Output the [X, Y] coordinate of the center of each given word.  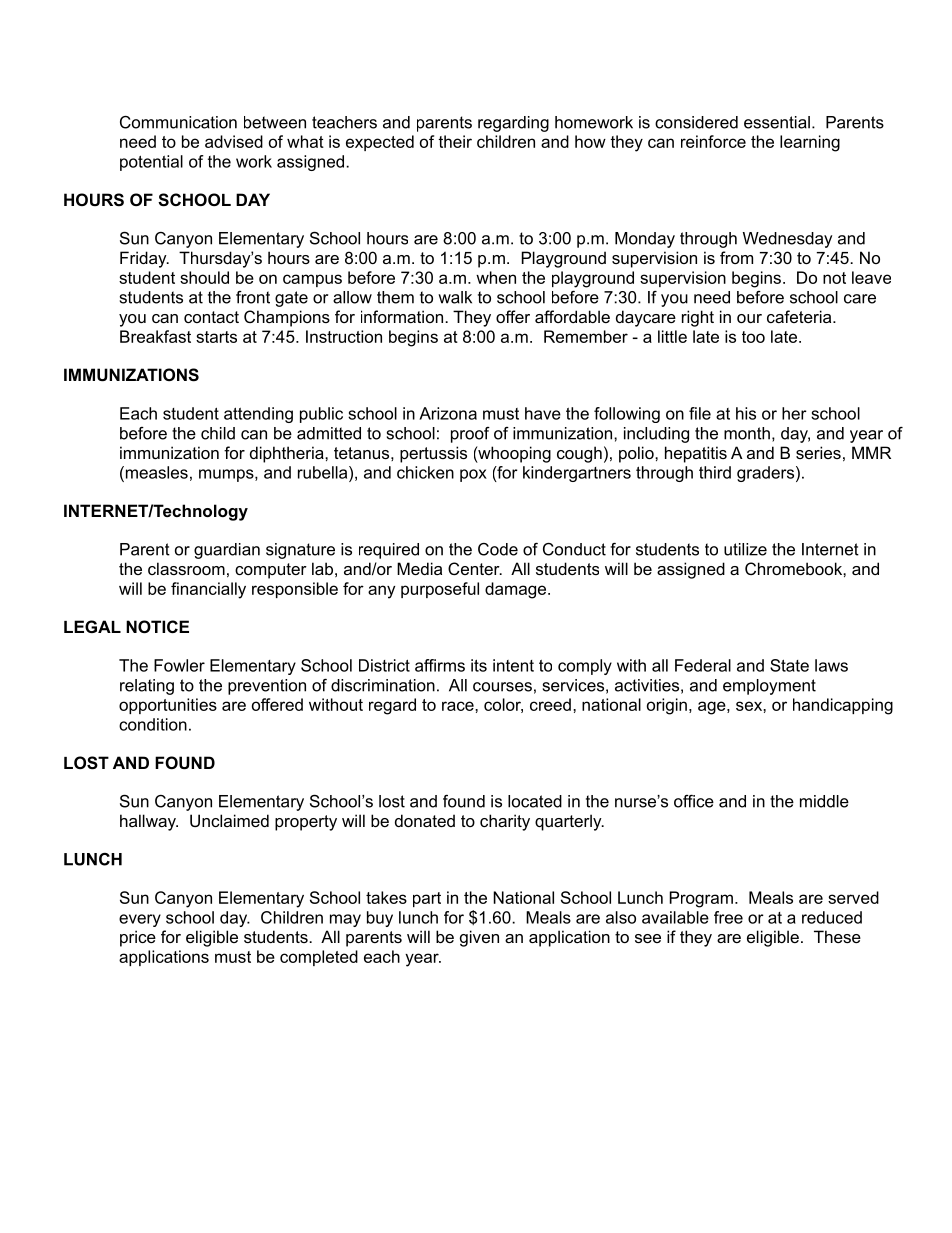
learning [810, 143]
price [138, 938]
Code [498, 549]
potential [151, 163]
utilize [745, 549]
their [455, 141]
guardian [227, 551]
